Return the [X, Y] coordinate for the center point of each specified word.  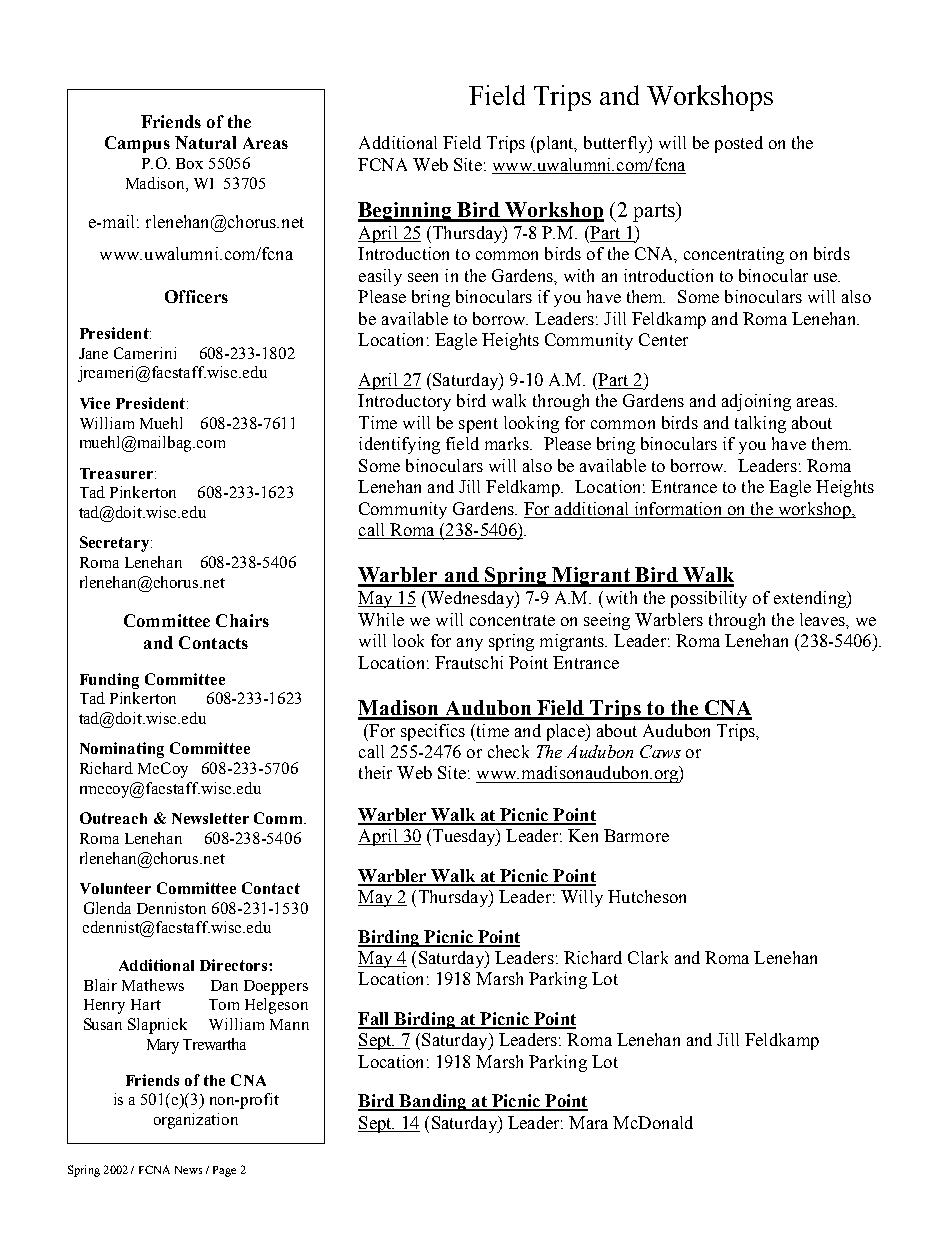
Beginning [406, 212]
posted [739, 144]
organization [196, 1121]
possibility [709, 599]
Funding [109, 681]
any [470, 644]
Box [189, 163]
